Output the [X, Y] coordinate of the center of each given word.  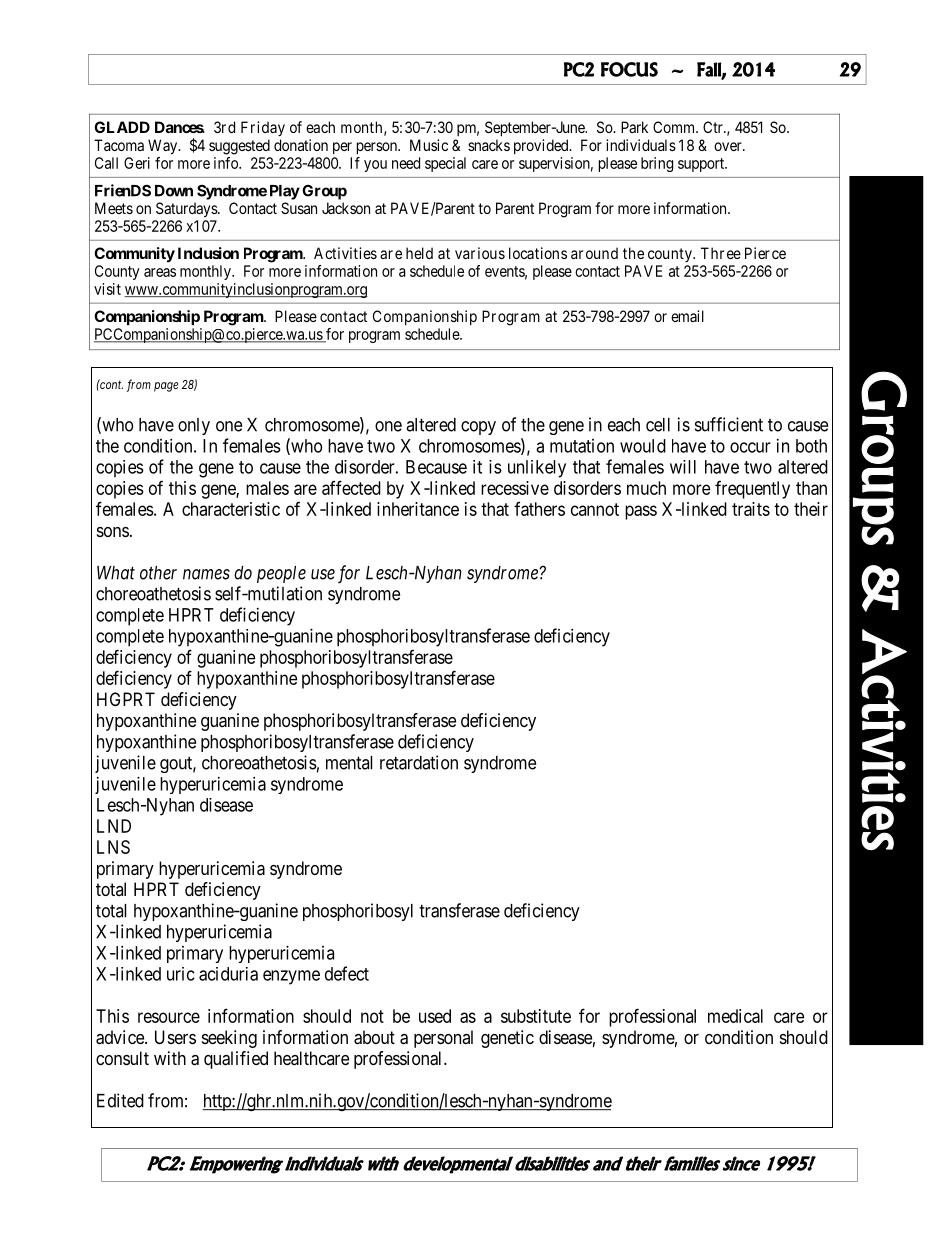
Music [429, 145]
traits [751, 509]
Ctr [714, 127]
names [206, 574]
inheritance [418, 509]
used [435, 1016]
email [687, 316]
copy [478, 428]
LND [114, 826]
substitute [536, 1016]
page [166, 387]
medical [735, 1016]
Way [164, 147]
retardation [419, 762]
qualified [236, 1060]
